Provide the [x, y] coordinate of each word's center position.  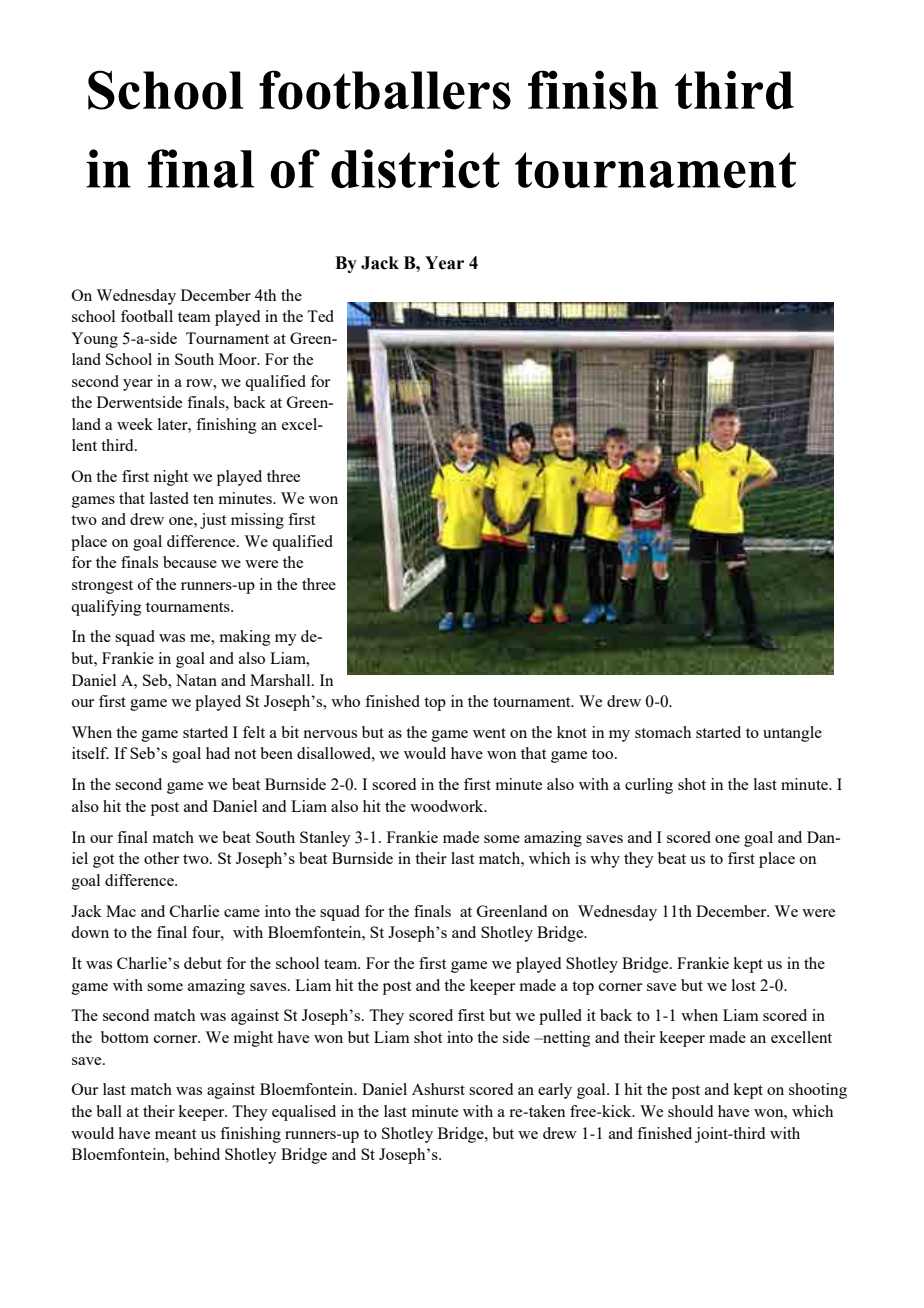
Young [94, 340]
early [555, 1091]
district [415, 168]
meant [175, 1134]
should [690, 1111]
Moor [239, 359]
